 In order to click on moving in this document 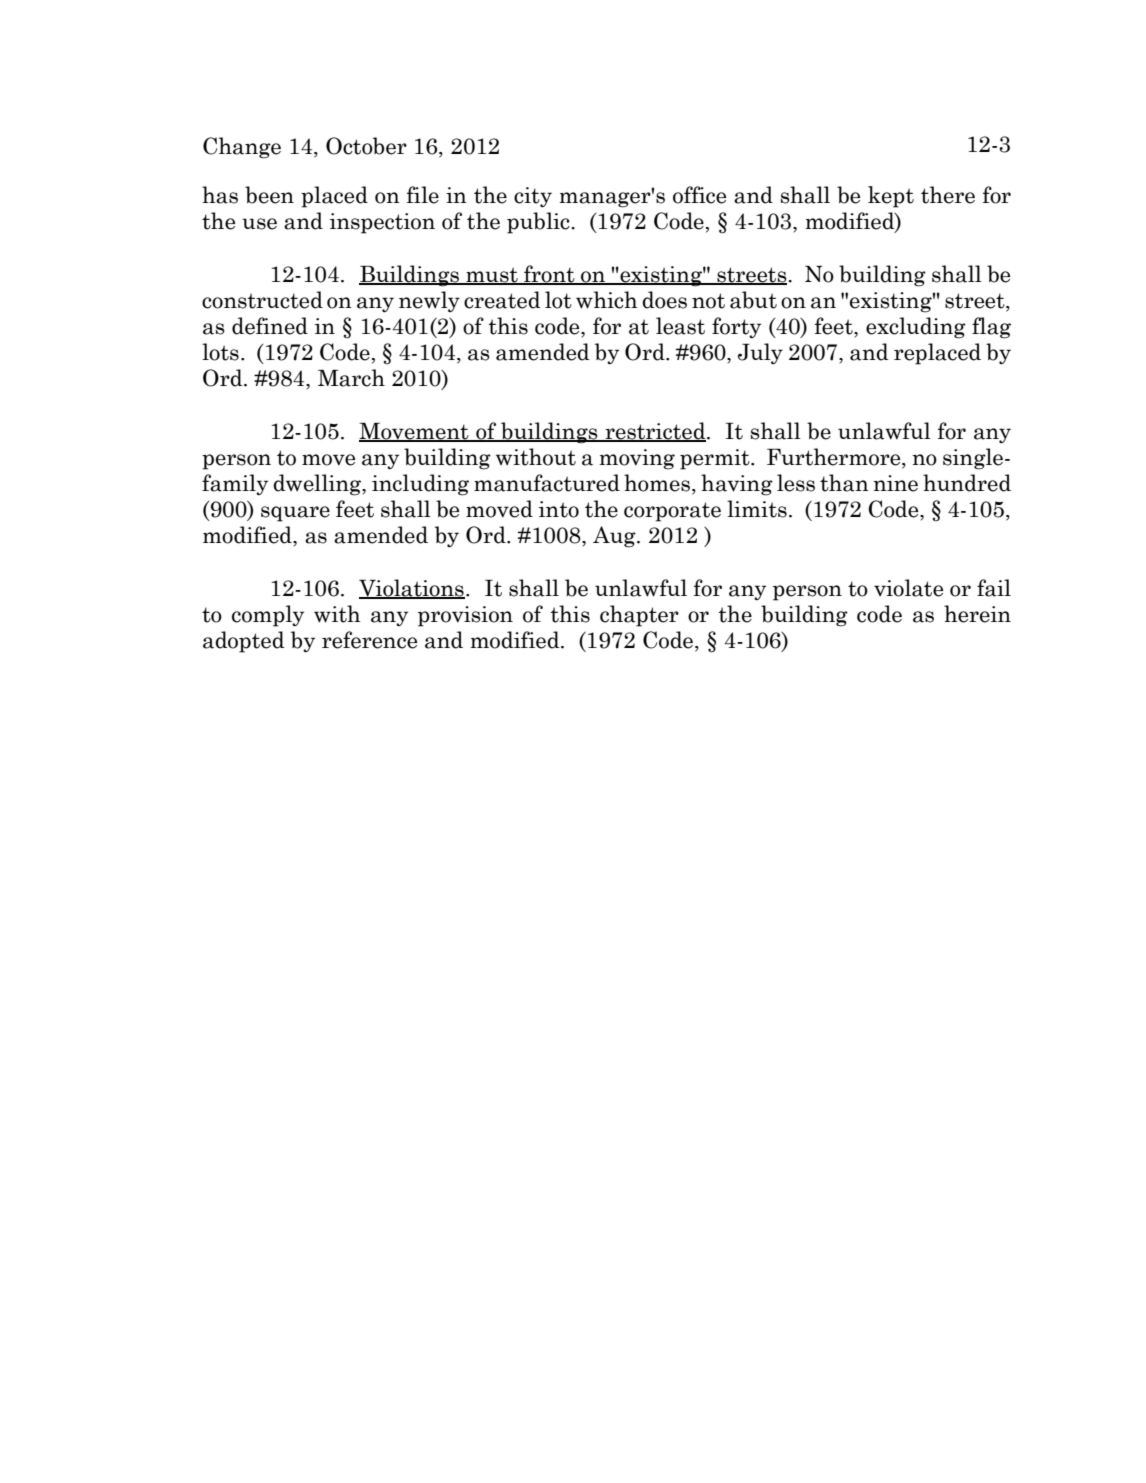, I will do `click(637, 459)`.
